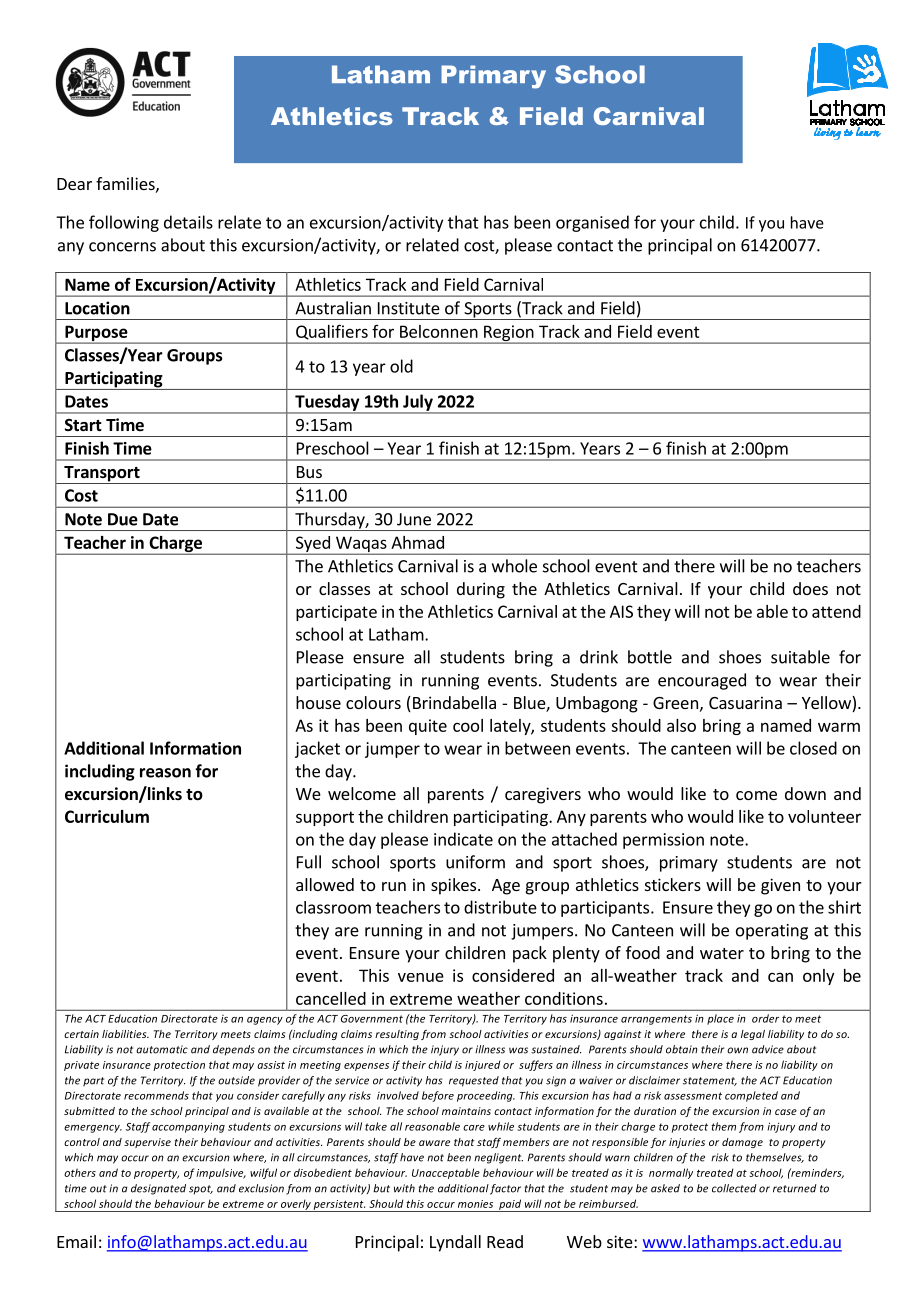 The width and height of the screenshot is (924, 1308). I want to click on does, so click(810, 588).
